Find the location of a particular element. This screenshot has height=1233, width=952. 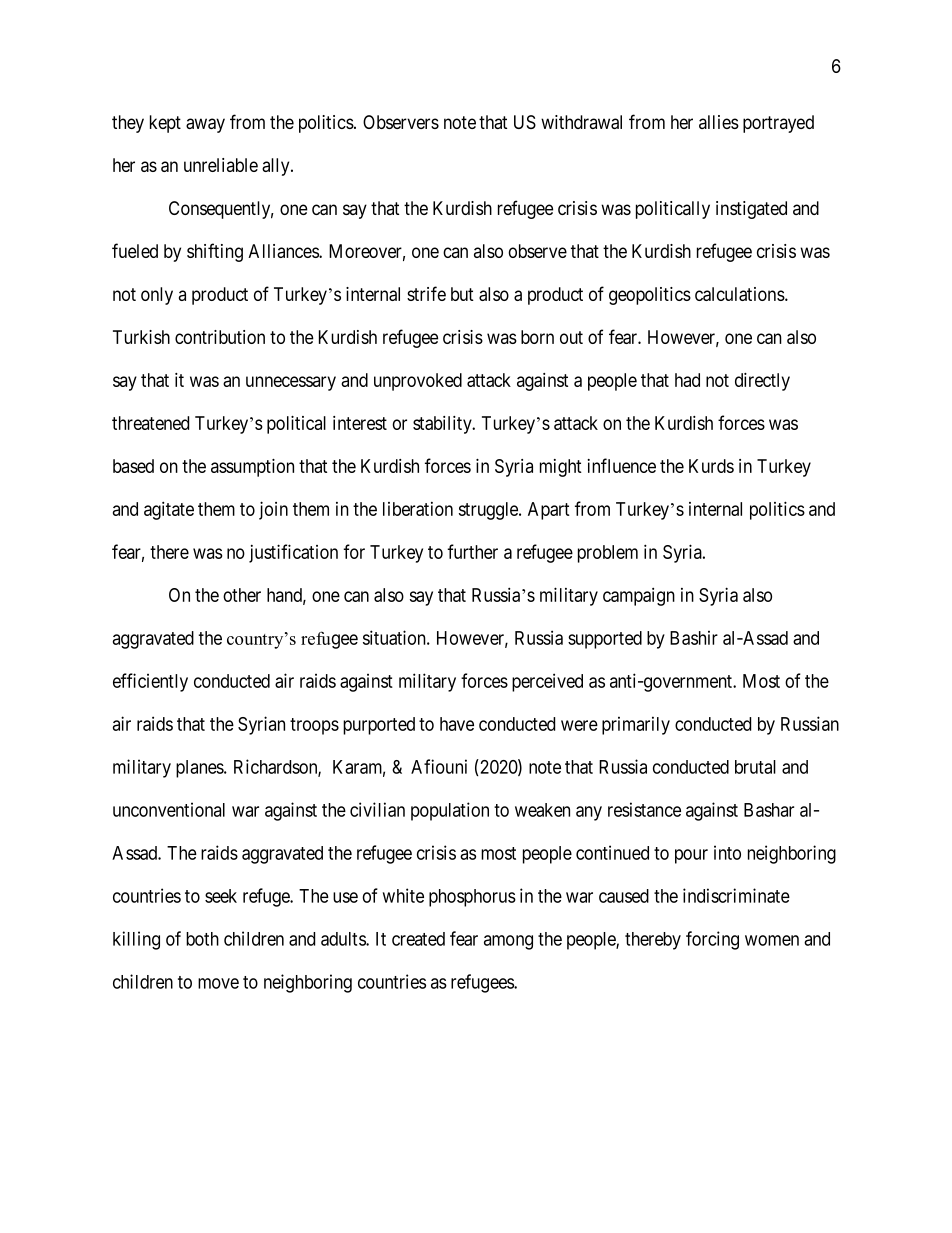

other is located at coordinates (242, 595).
